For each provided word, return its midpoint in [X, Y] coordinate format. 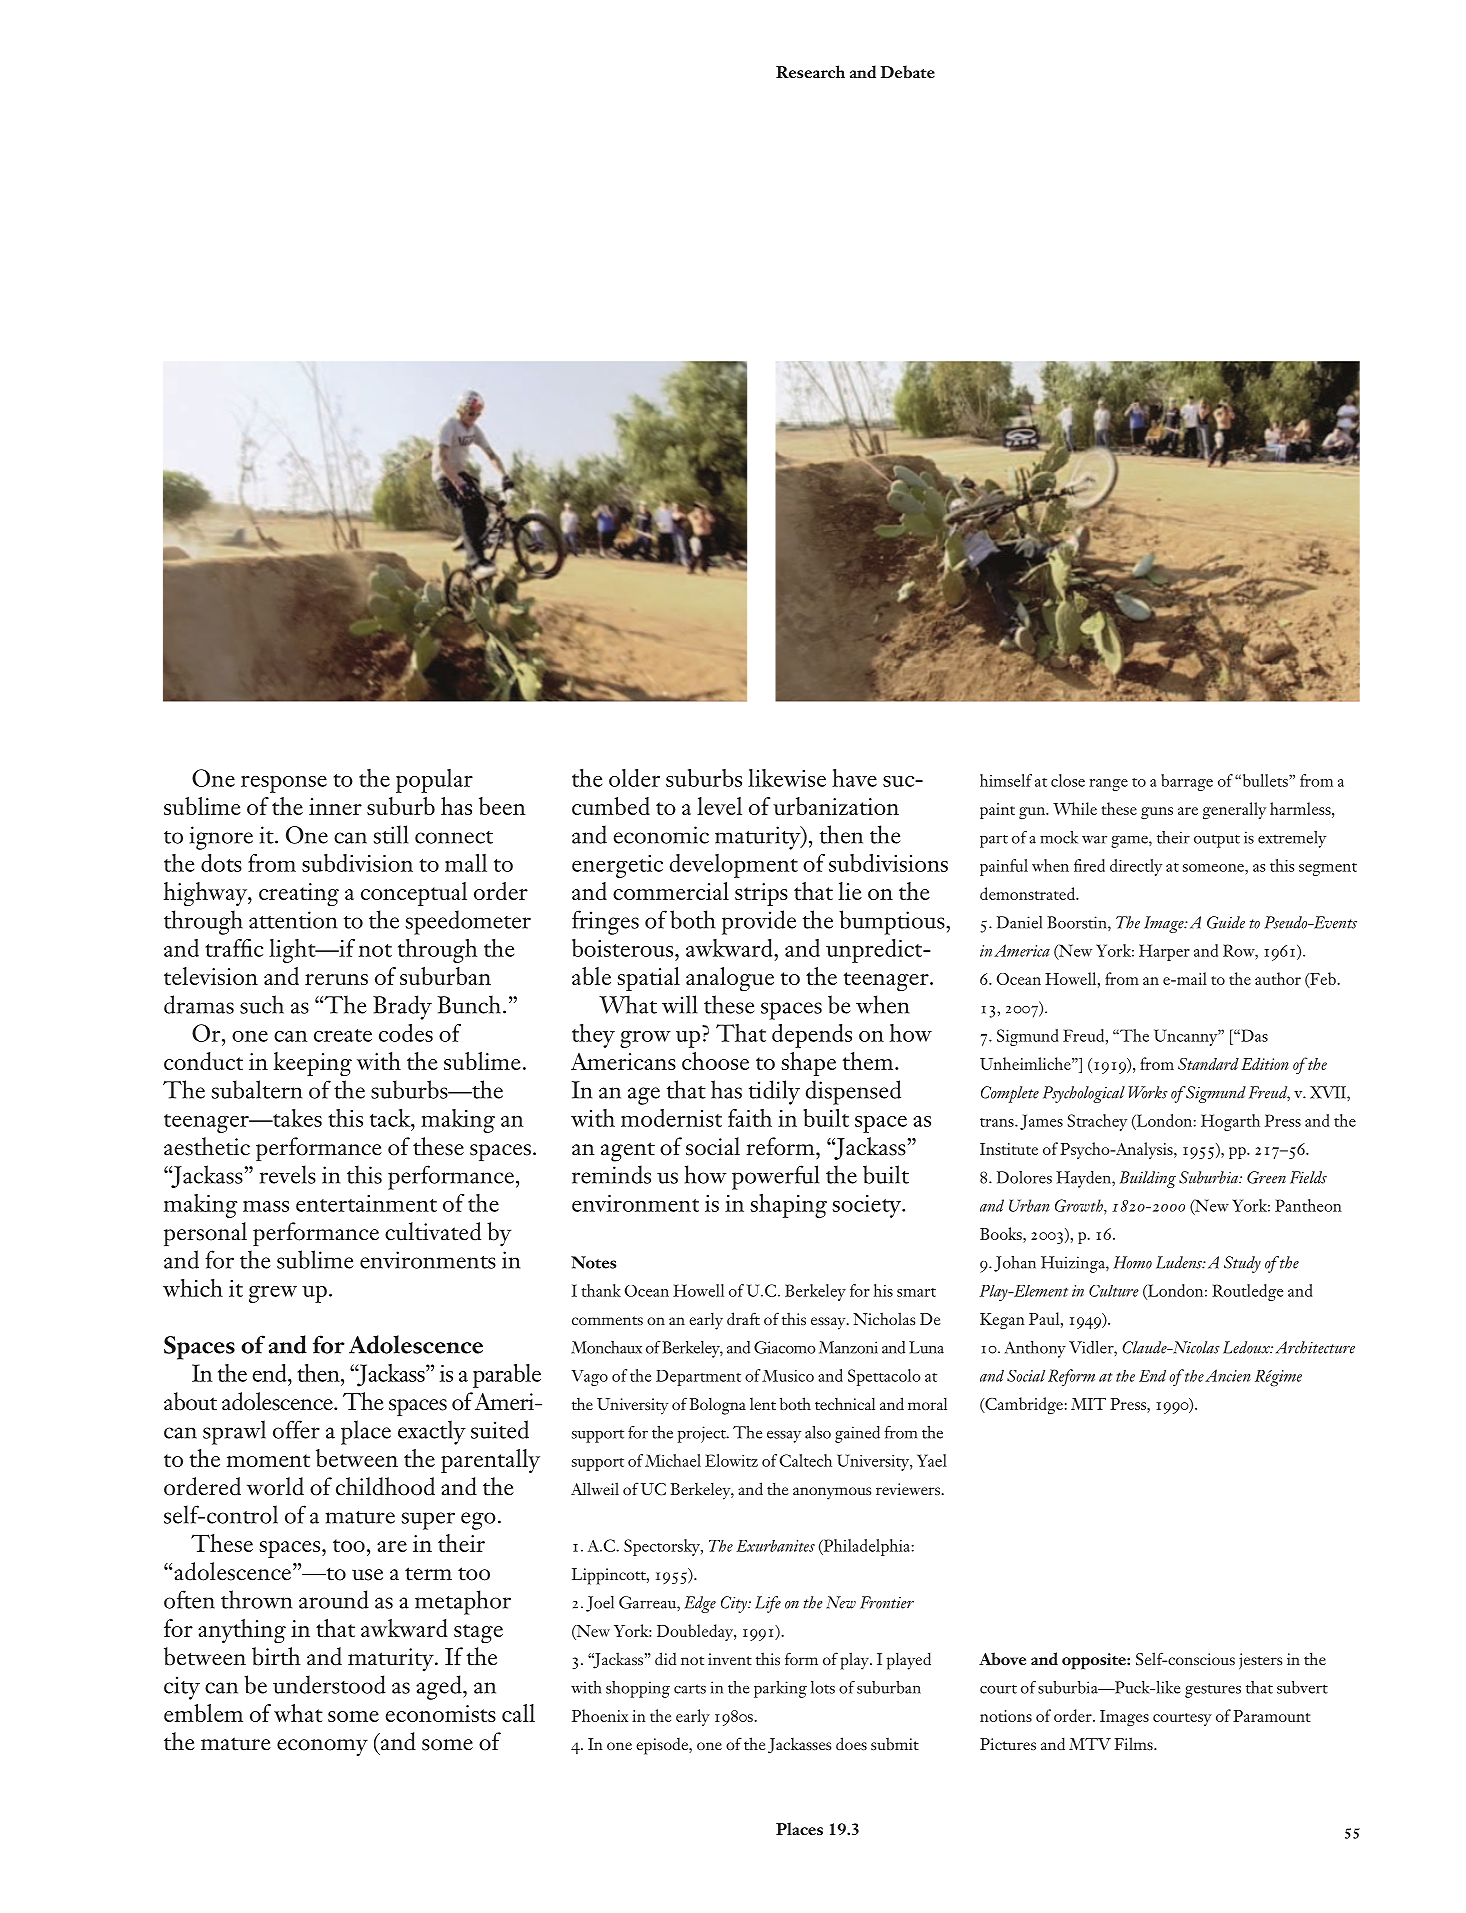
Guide [1226, 922]
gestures [1213, 1691]
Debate [907, 71]
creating [299, 894]
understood [329, 1684]
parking [780, 1689]
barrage [1187, 782]
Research [810, 71]
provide [759, 922]
